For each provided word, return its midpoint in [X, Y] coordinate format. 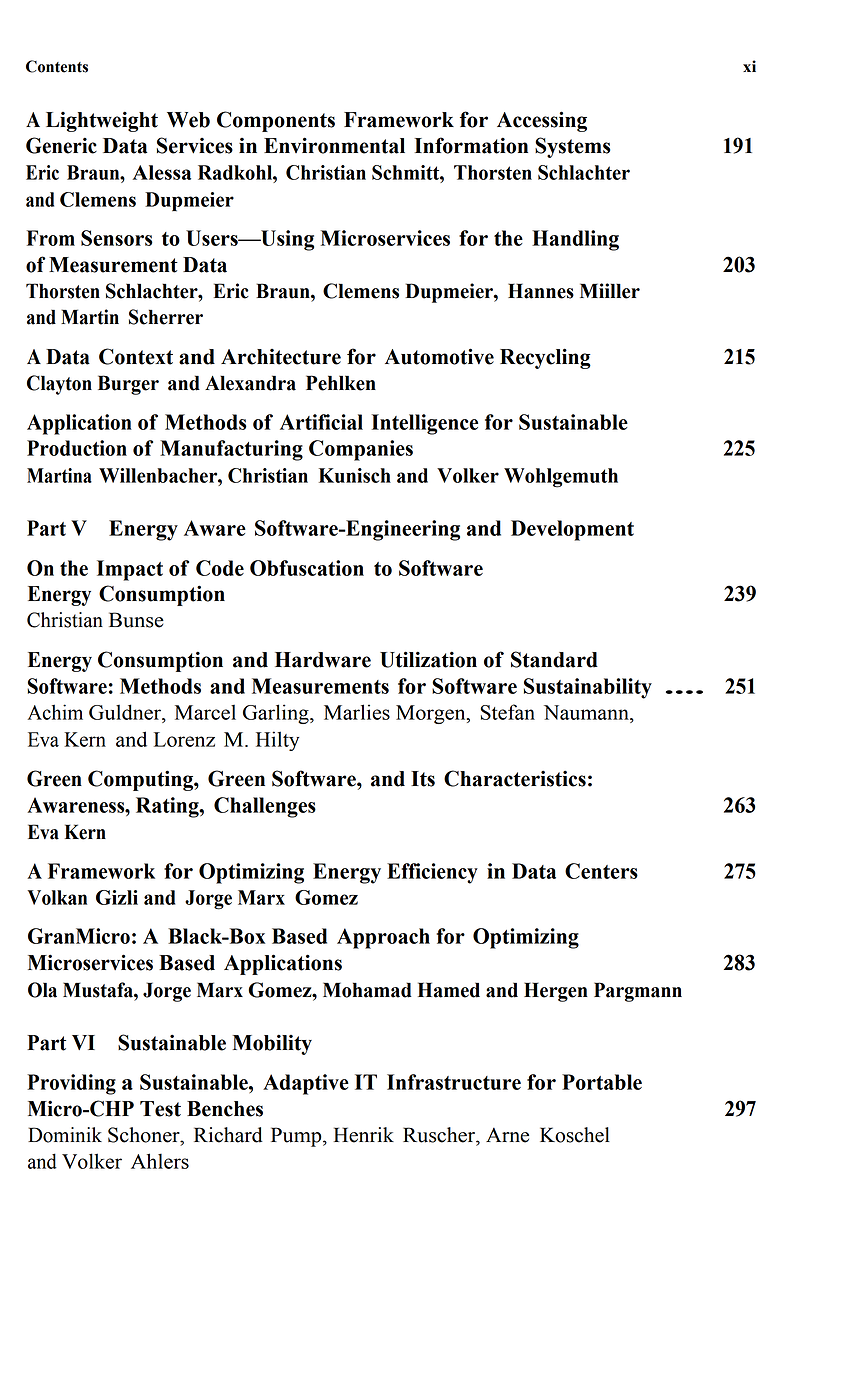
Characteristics [515, 778]
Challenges [265, 807]
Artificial [321, 422]
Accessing [542, 121]
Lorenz [184, 739]
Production [77, 448]
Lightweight [102, 121]
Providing [71, 1084]
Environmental [334, 145]
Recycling [545, 358]
